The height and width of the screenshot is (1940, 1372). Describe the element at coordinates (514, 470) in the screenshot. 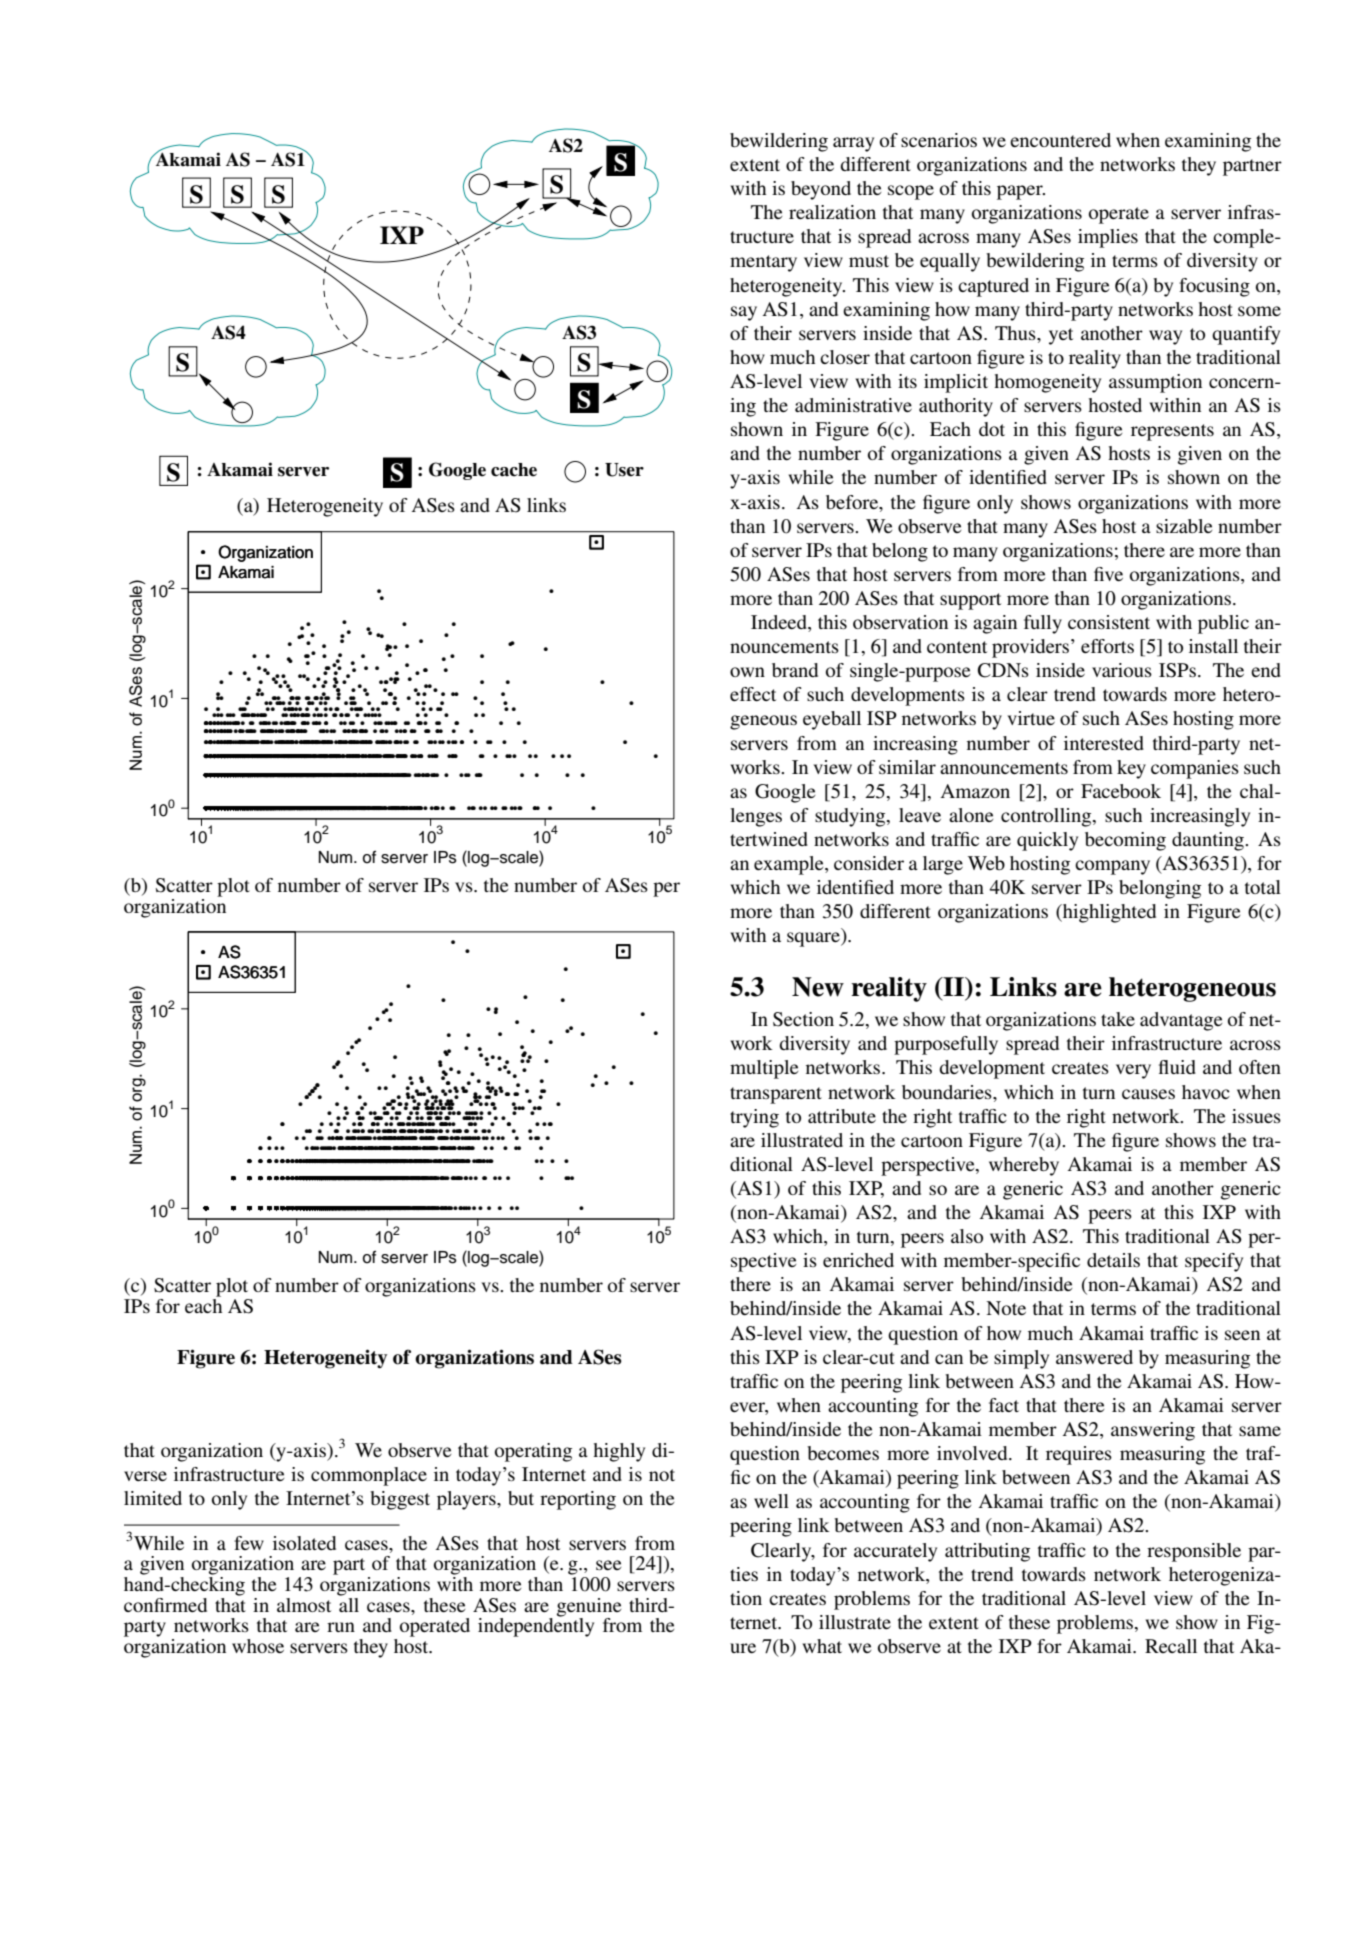

I see `cache` at that location.
